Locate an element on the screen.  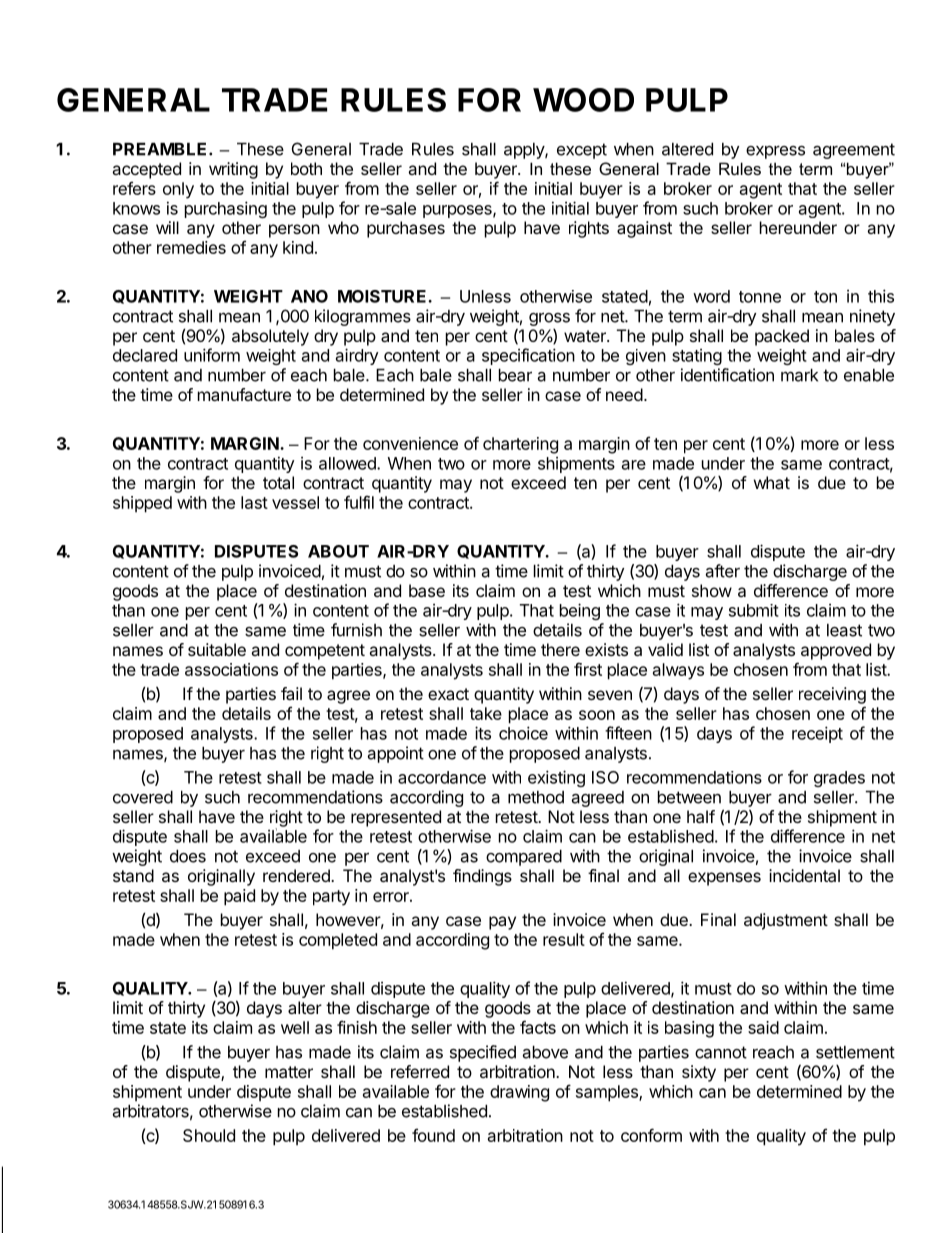
gross is located at coordinates (549, 319).
